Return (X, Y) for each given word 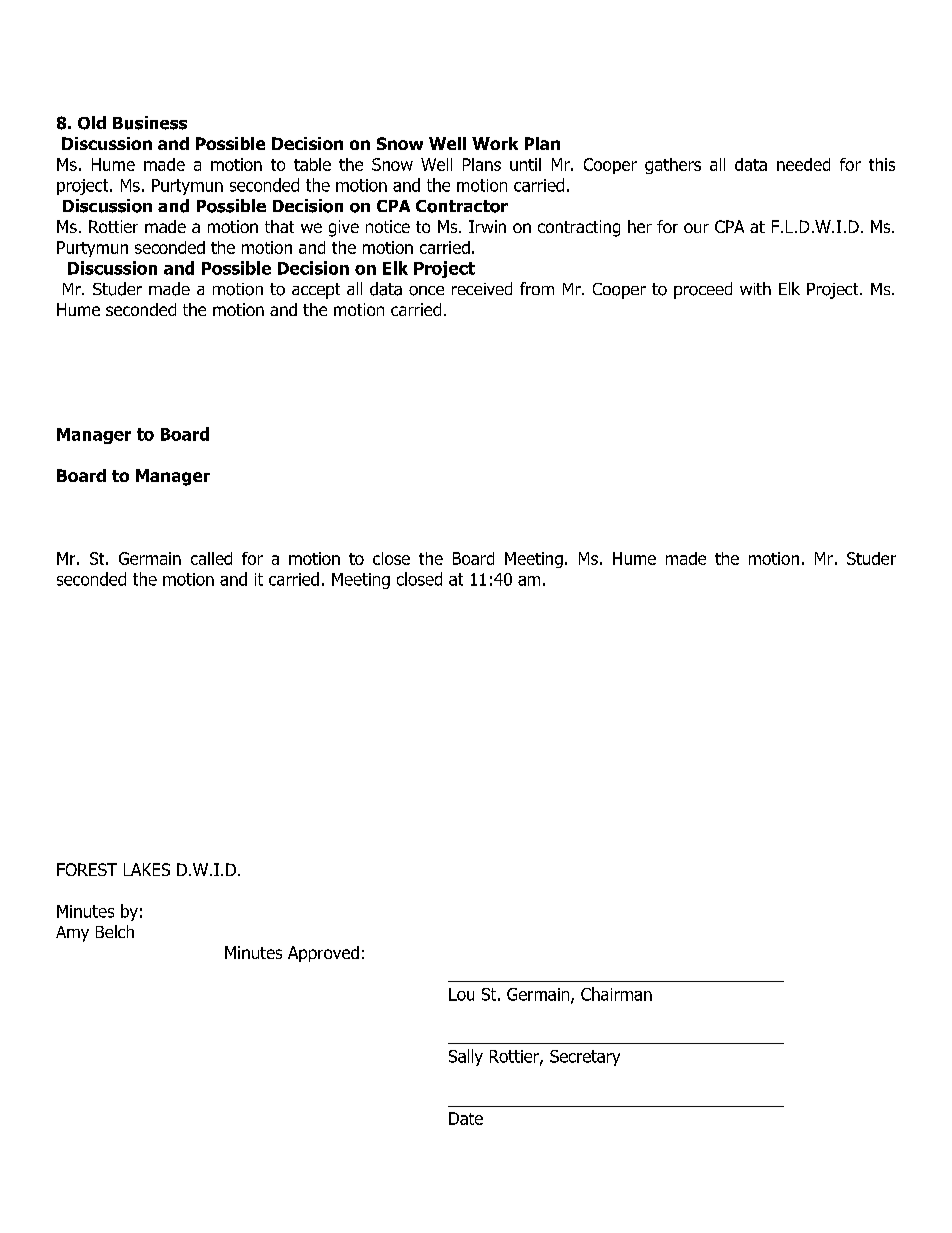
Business (150, 123)
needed (803, 164)
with (755, 288)
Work (495, 143)
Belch (115, 931)
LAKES (147, 869)
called (211, 558)
